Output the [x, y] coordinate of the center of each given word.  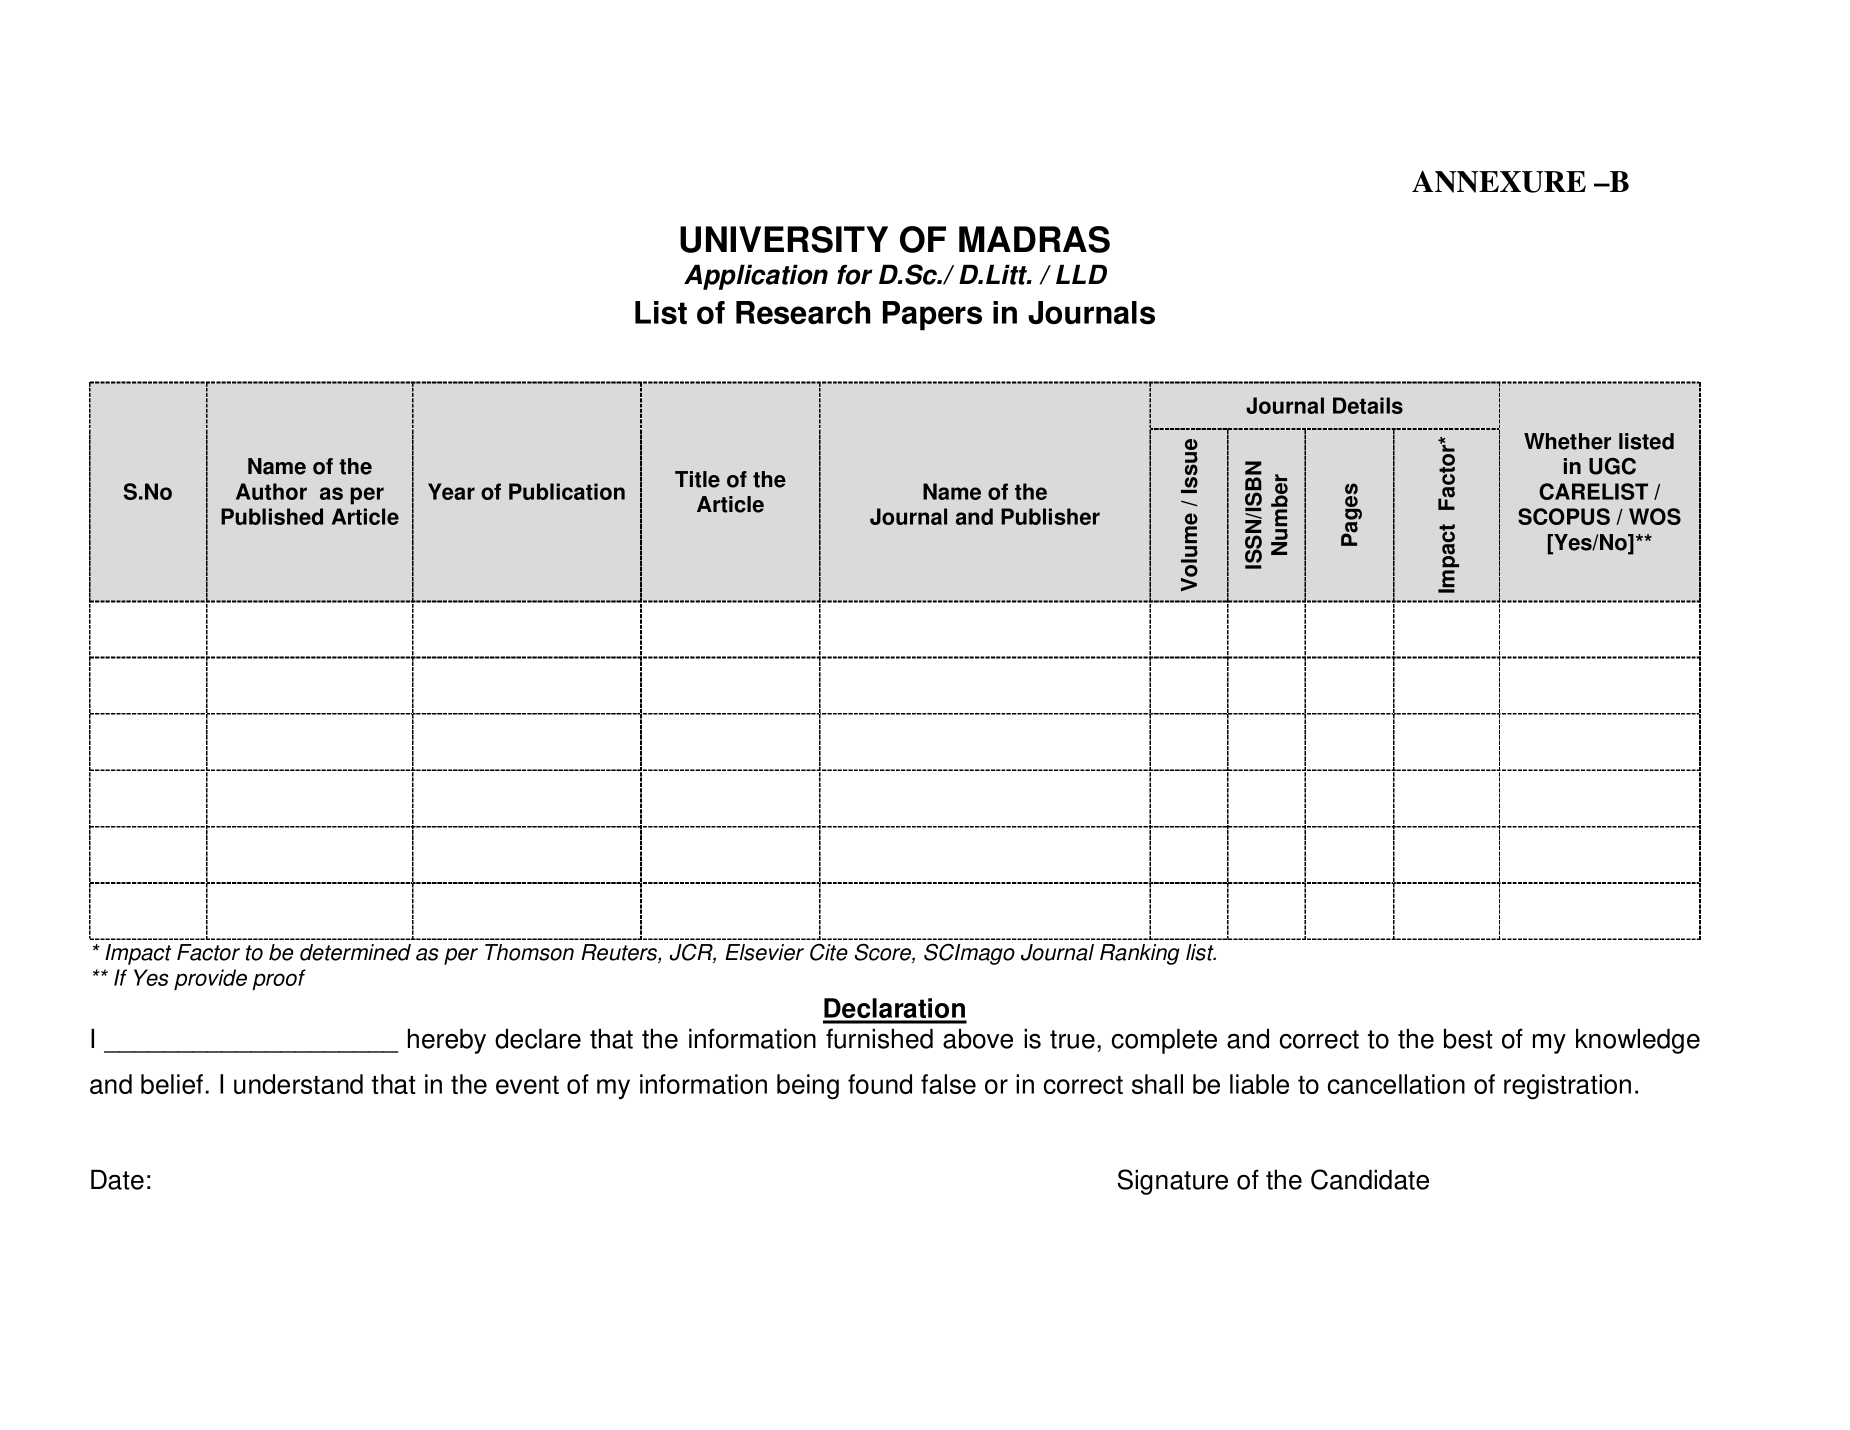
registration [1567, 1087]
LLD [1081, 274]
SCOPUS [1564, 516]
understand [298, 1084]
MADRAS [1034, 239]
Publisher [1050, 516]
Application [756, 277]
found [880, 1084]
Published [272, 516]
